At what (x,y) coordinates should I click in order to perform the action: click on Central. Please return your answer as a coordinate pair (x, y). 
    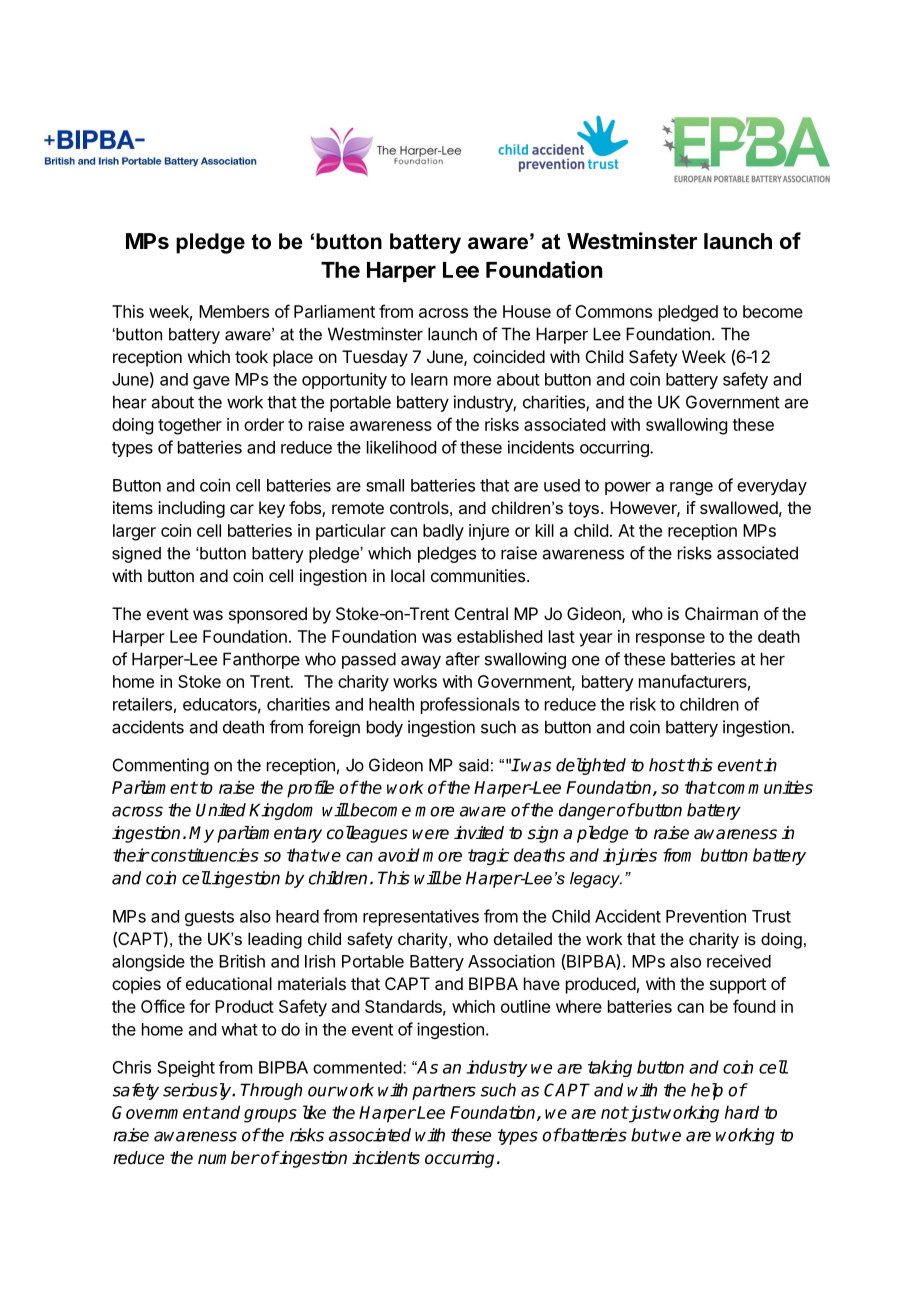
    Looking at the image, I should click on (481, 613).
